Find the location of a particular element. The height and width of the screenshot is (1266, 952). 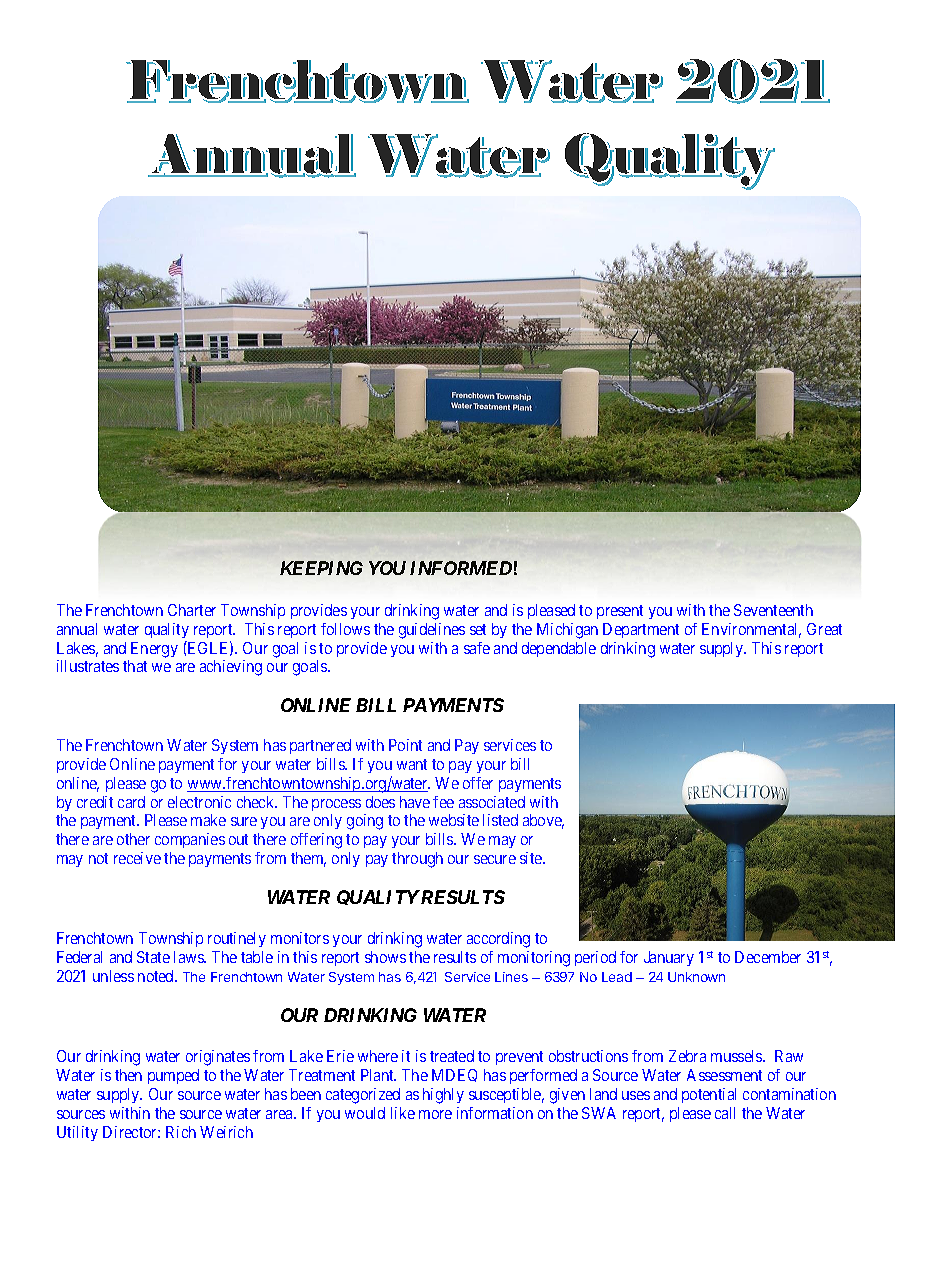

Utility is located at coordinates (77, 1133).
